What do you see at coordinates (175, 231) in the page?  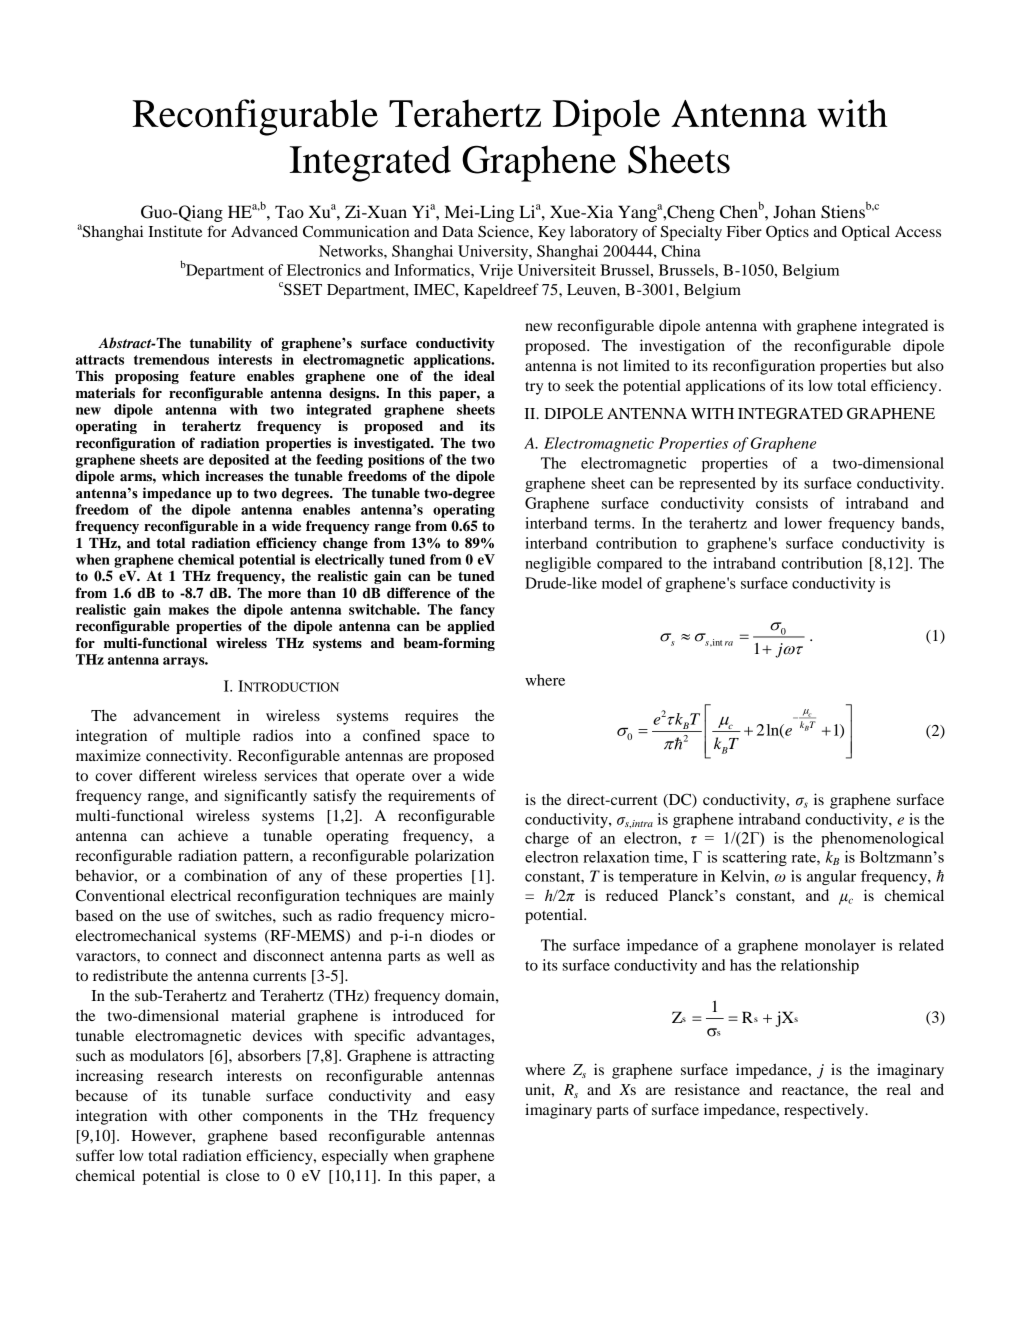 I see `Institute` at bounding box center [175, 231].
